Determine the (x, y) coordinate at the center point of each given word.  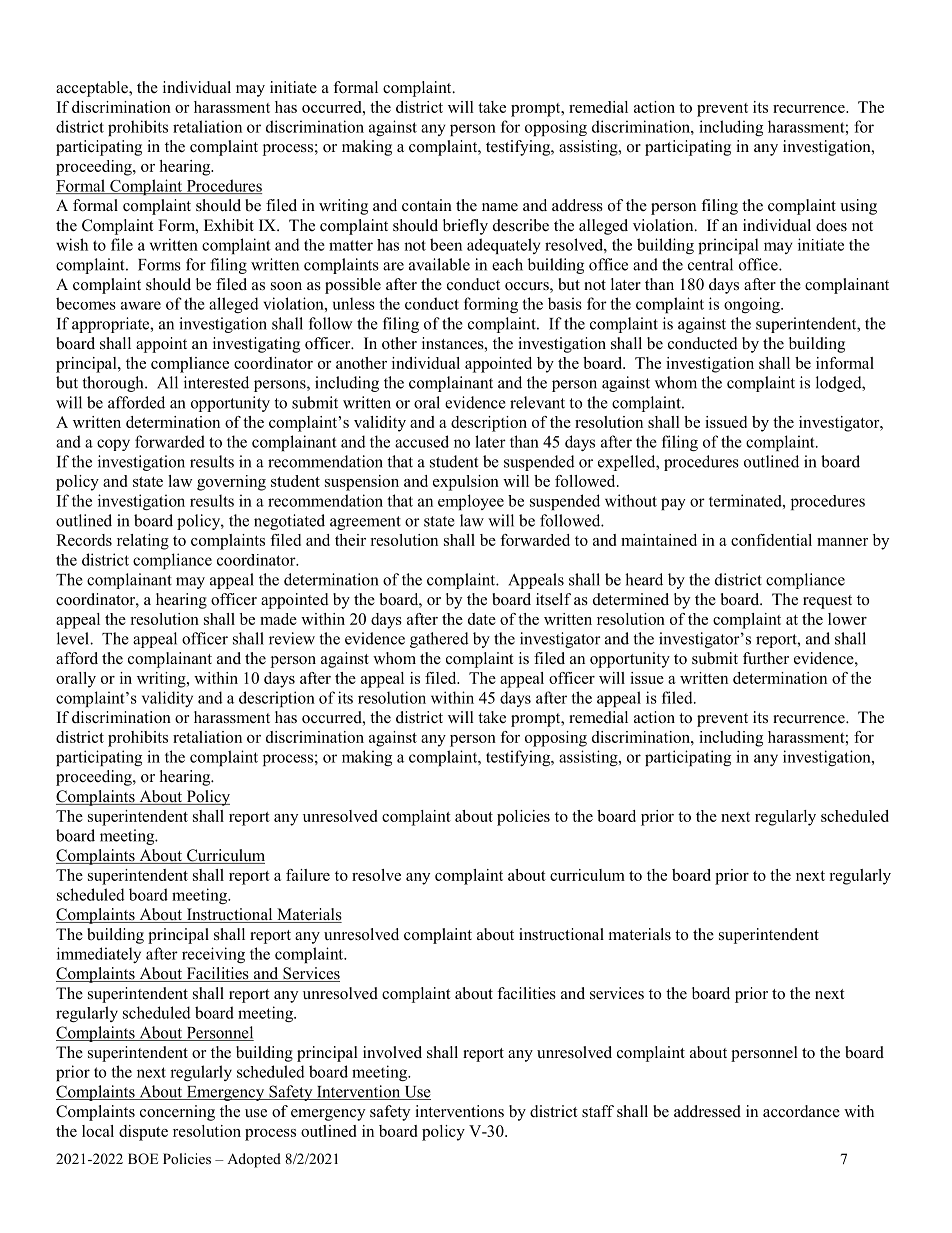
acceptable (93, 89)
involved (392, 1052)
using (858, 207)
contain (427, 205)
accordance (801, 1111)
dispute (143, 1133)
